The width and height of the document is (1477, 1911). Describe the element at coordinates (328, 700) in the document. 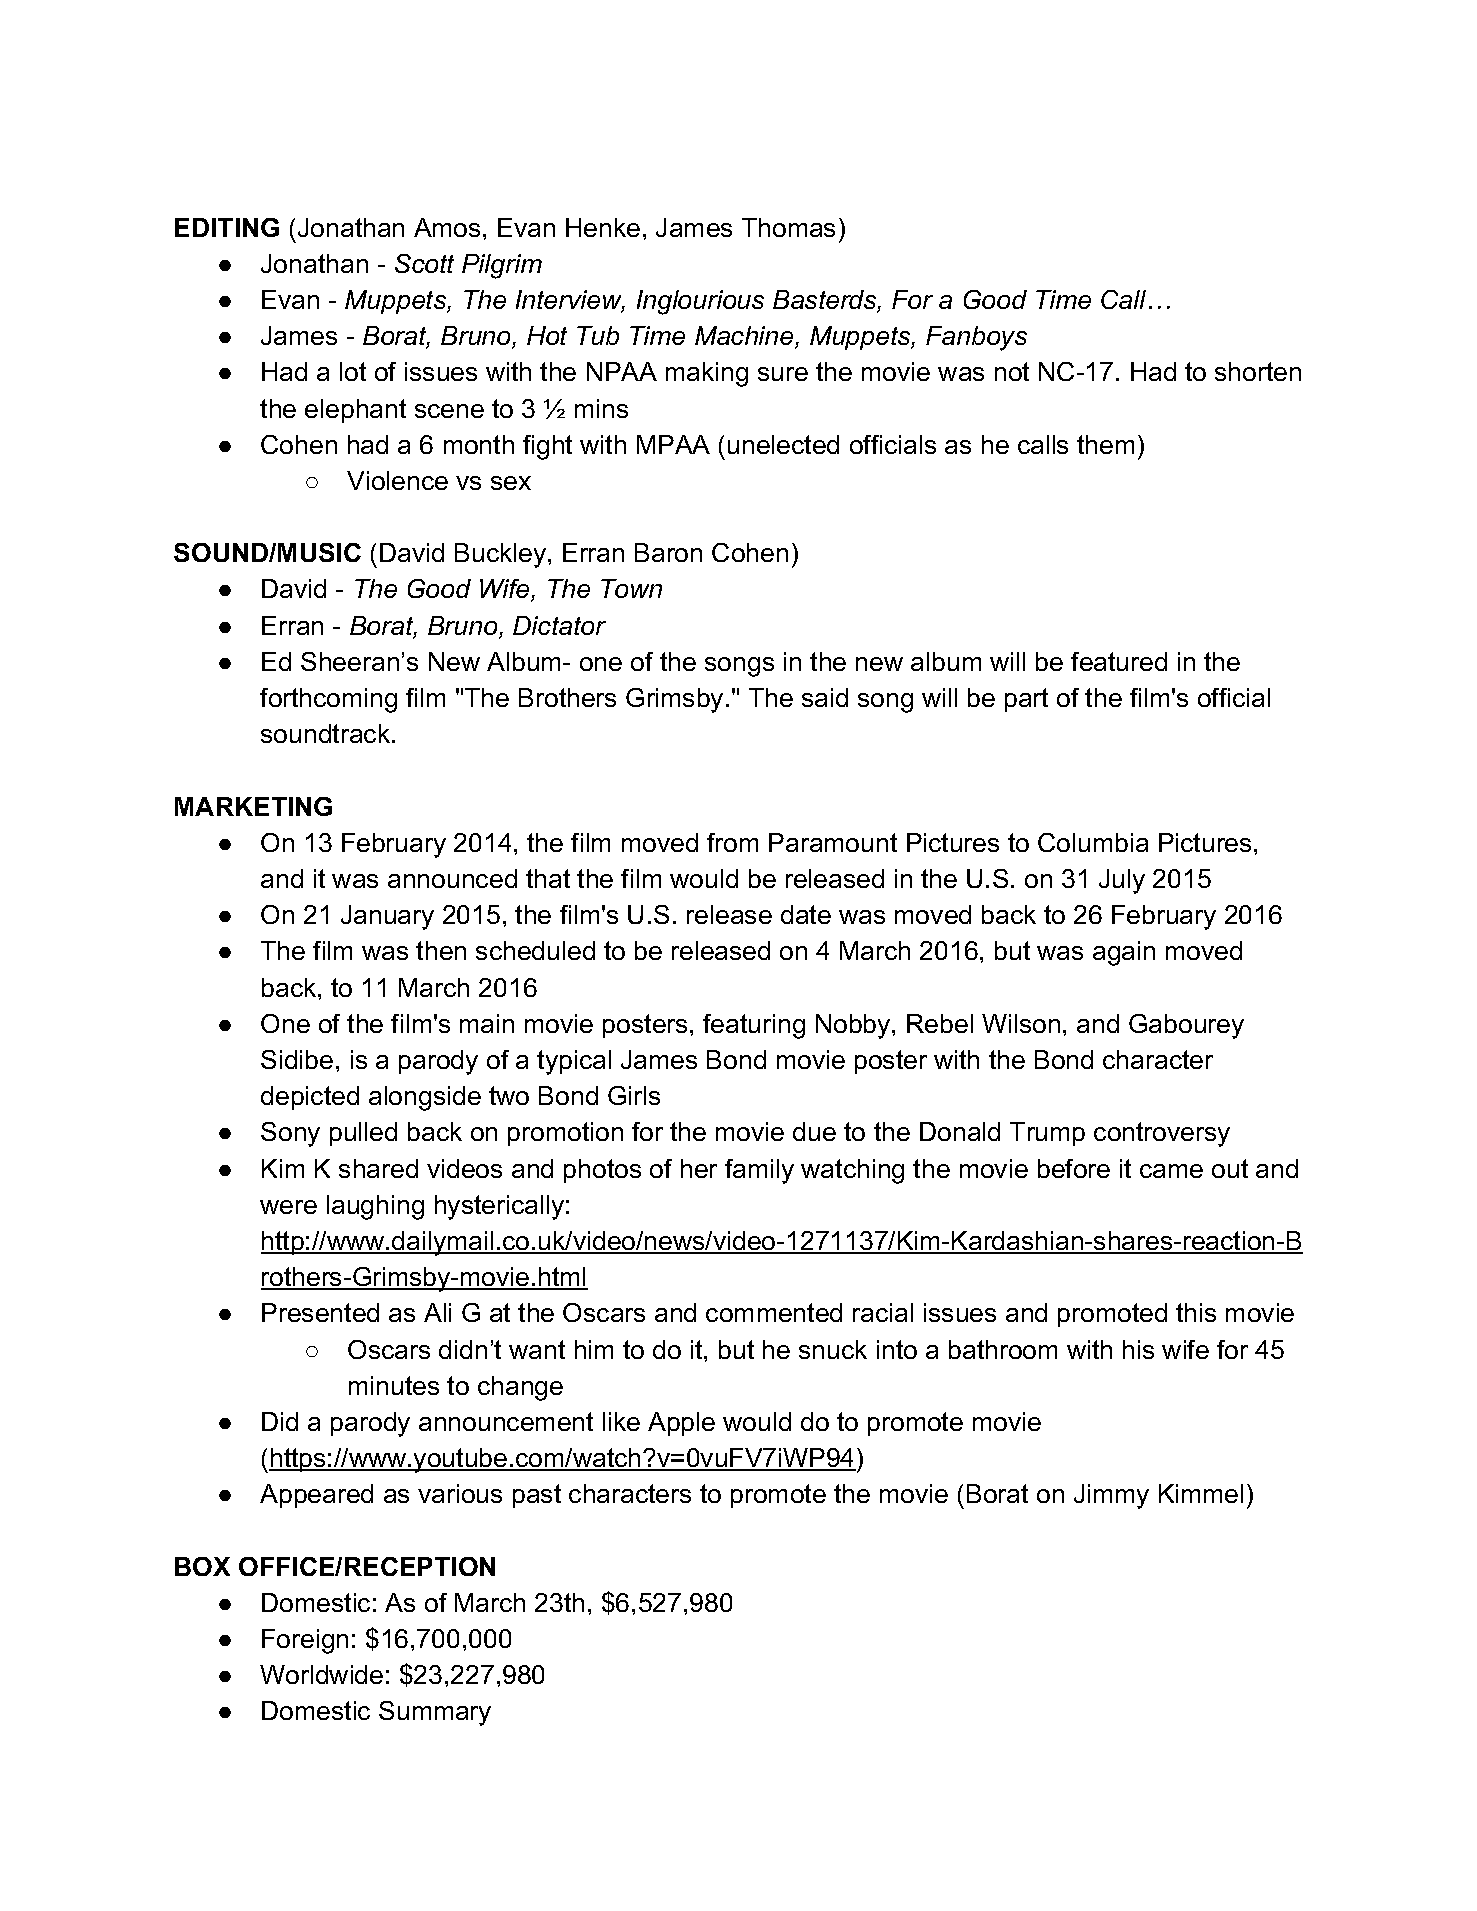

I see `forthcoming` at that location.
